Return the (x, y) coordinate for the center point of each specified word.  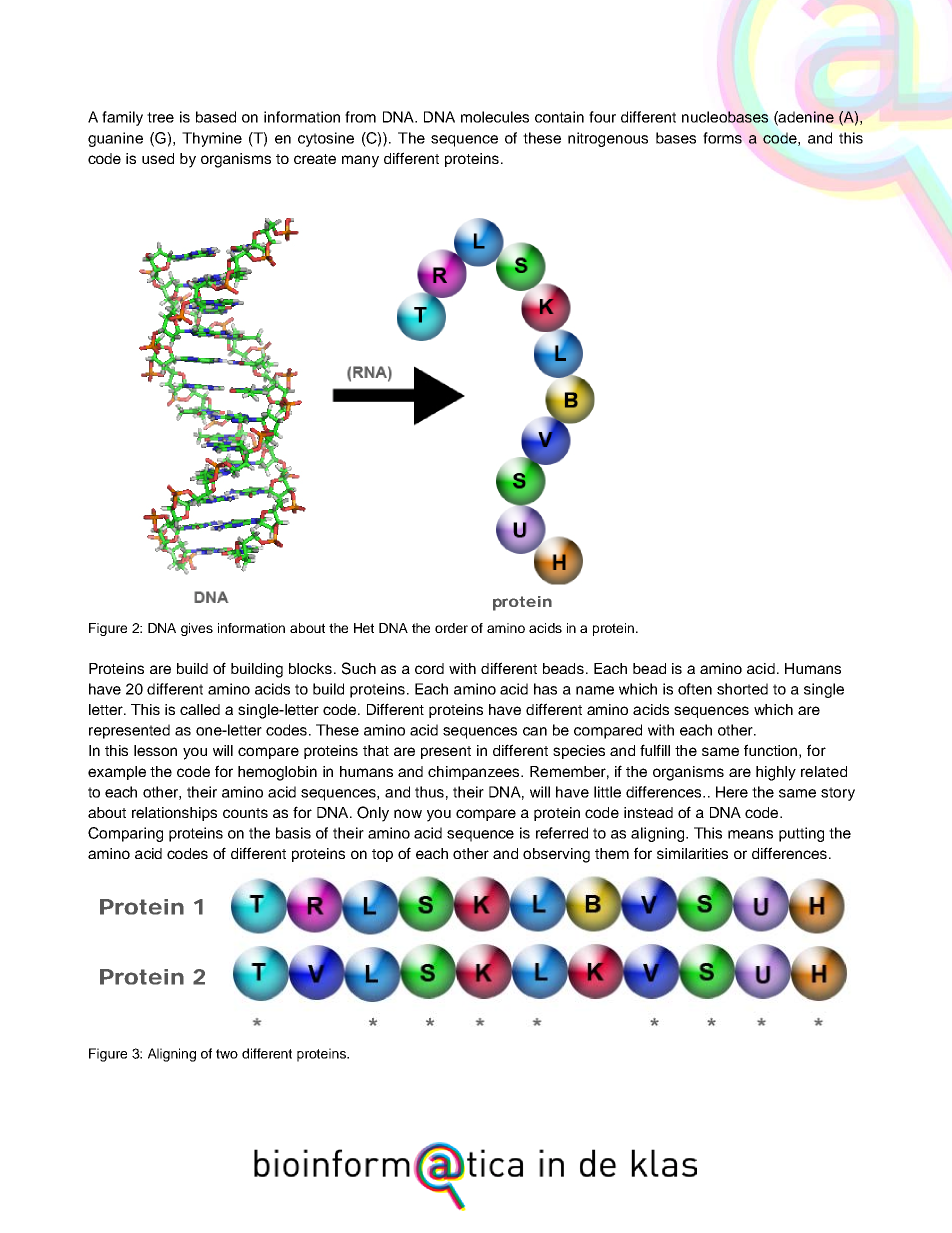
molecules (495, 117)
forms (722, 138)
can (535, 731)
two (227, 1054)
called (200, 709)
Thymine (212, 139)
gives (197, 629)
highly (776, 773)
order (451, 628)
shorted (742, 689)
